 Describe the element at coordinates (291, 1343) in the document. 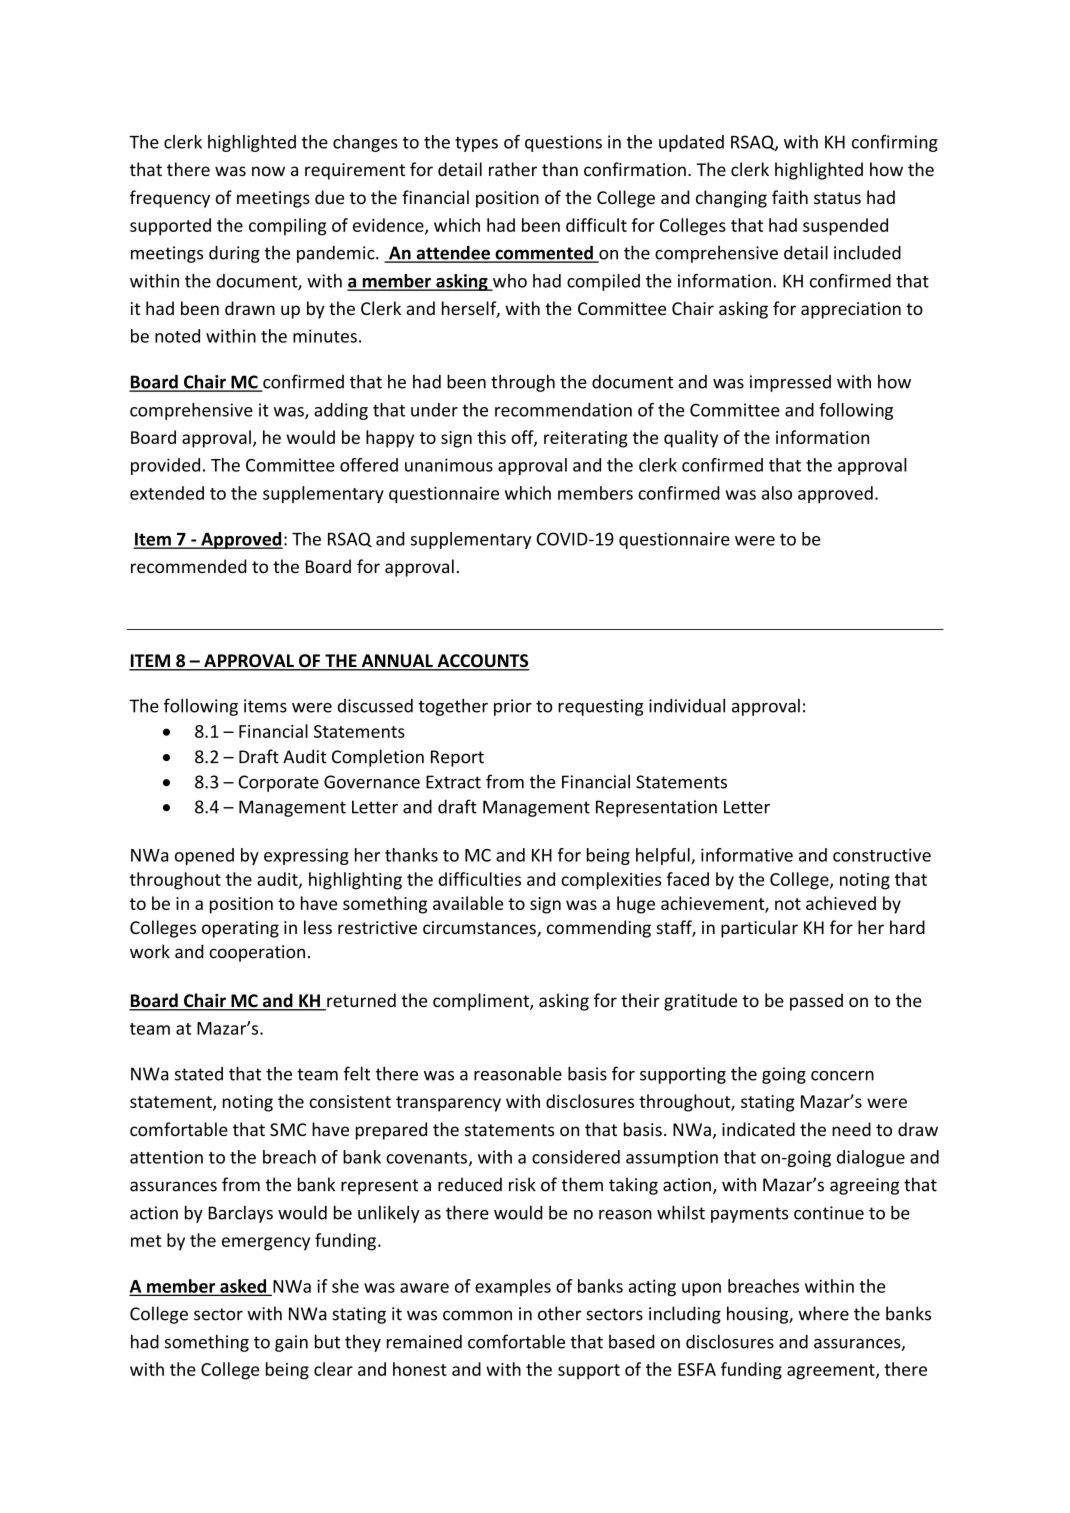

I see `gain` at that location.
